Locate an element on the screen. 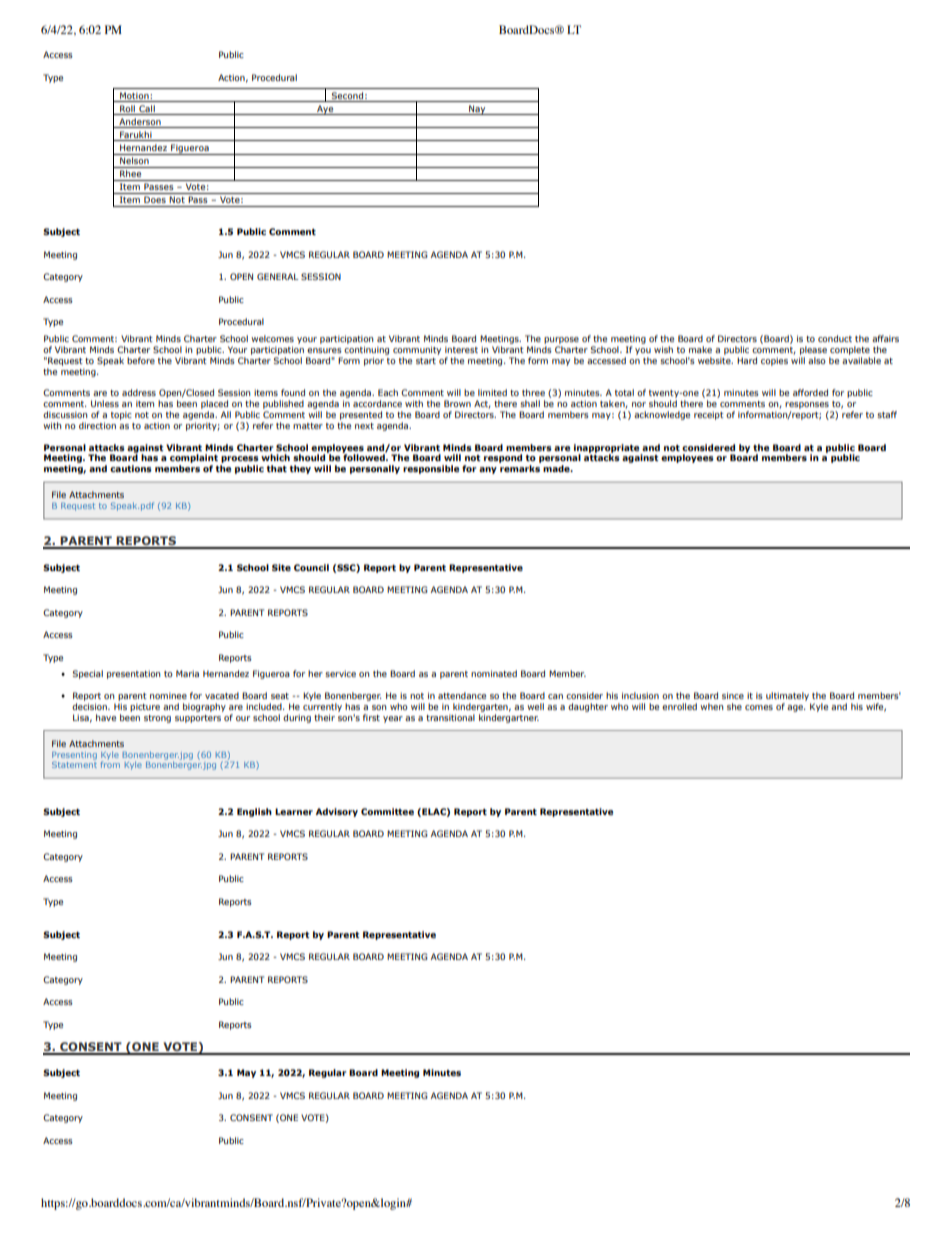 The height and width of the screenshot is (1233, 952). cautions is located at coordinates (131, 468).
